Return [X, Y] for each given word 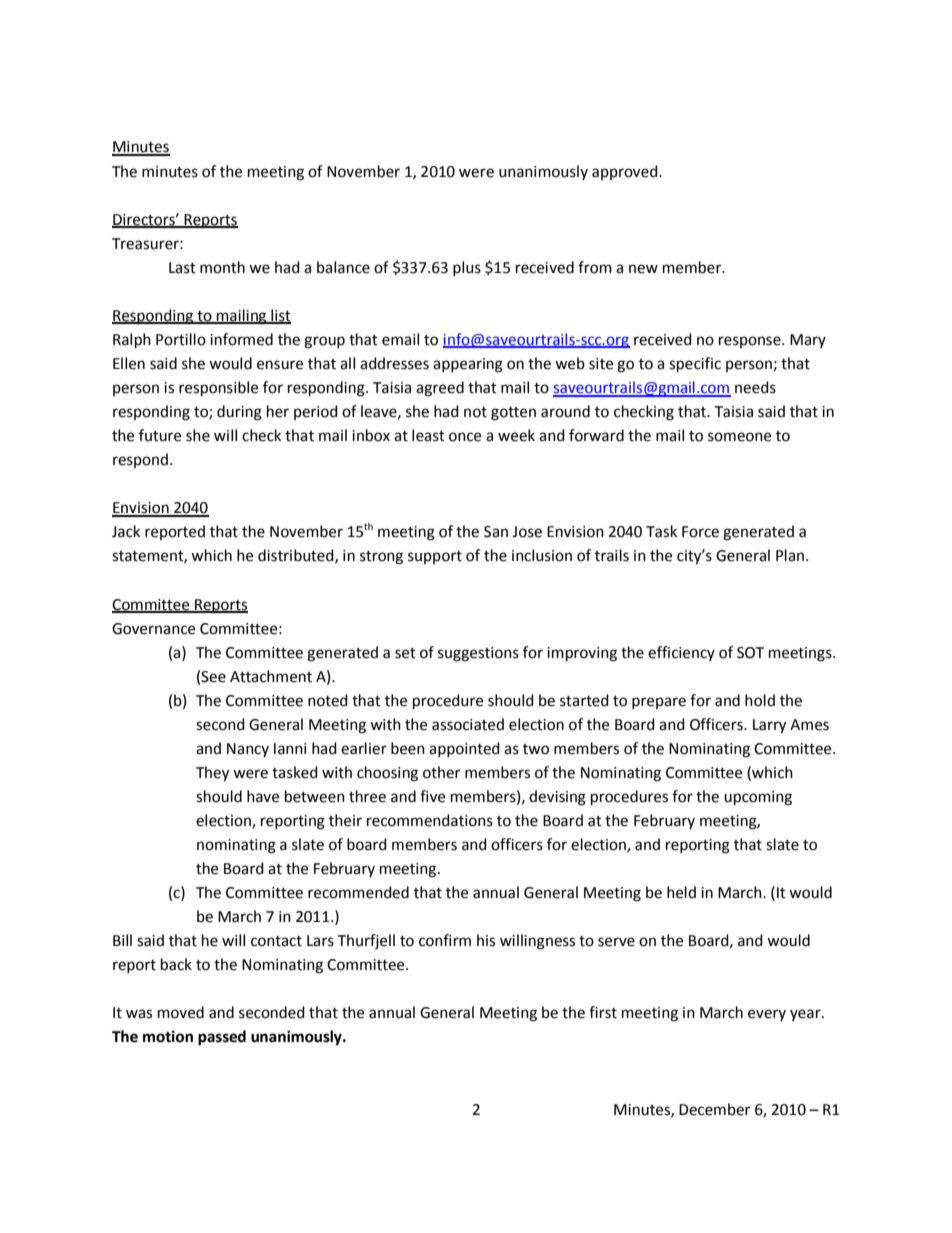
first [603, 1012]
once [465, 437]
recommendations [430, 820]
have [263, 796]
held [681, 892]
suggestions [478, 654]
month [222, 267]
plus [467, 268]
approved [626, 172]
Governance [153, 629]
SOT [750, 653]
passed [222, 1038]
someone [739, 437]
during [239, 413]
